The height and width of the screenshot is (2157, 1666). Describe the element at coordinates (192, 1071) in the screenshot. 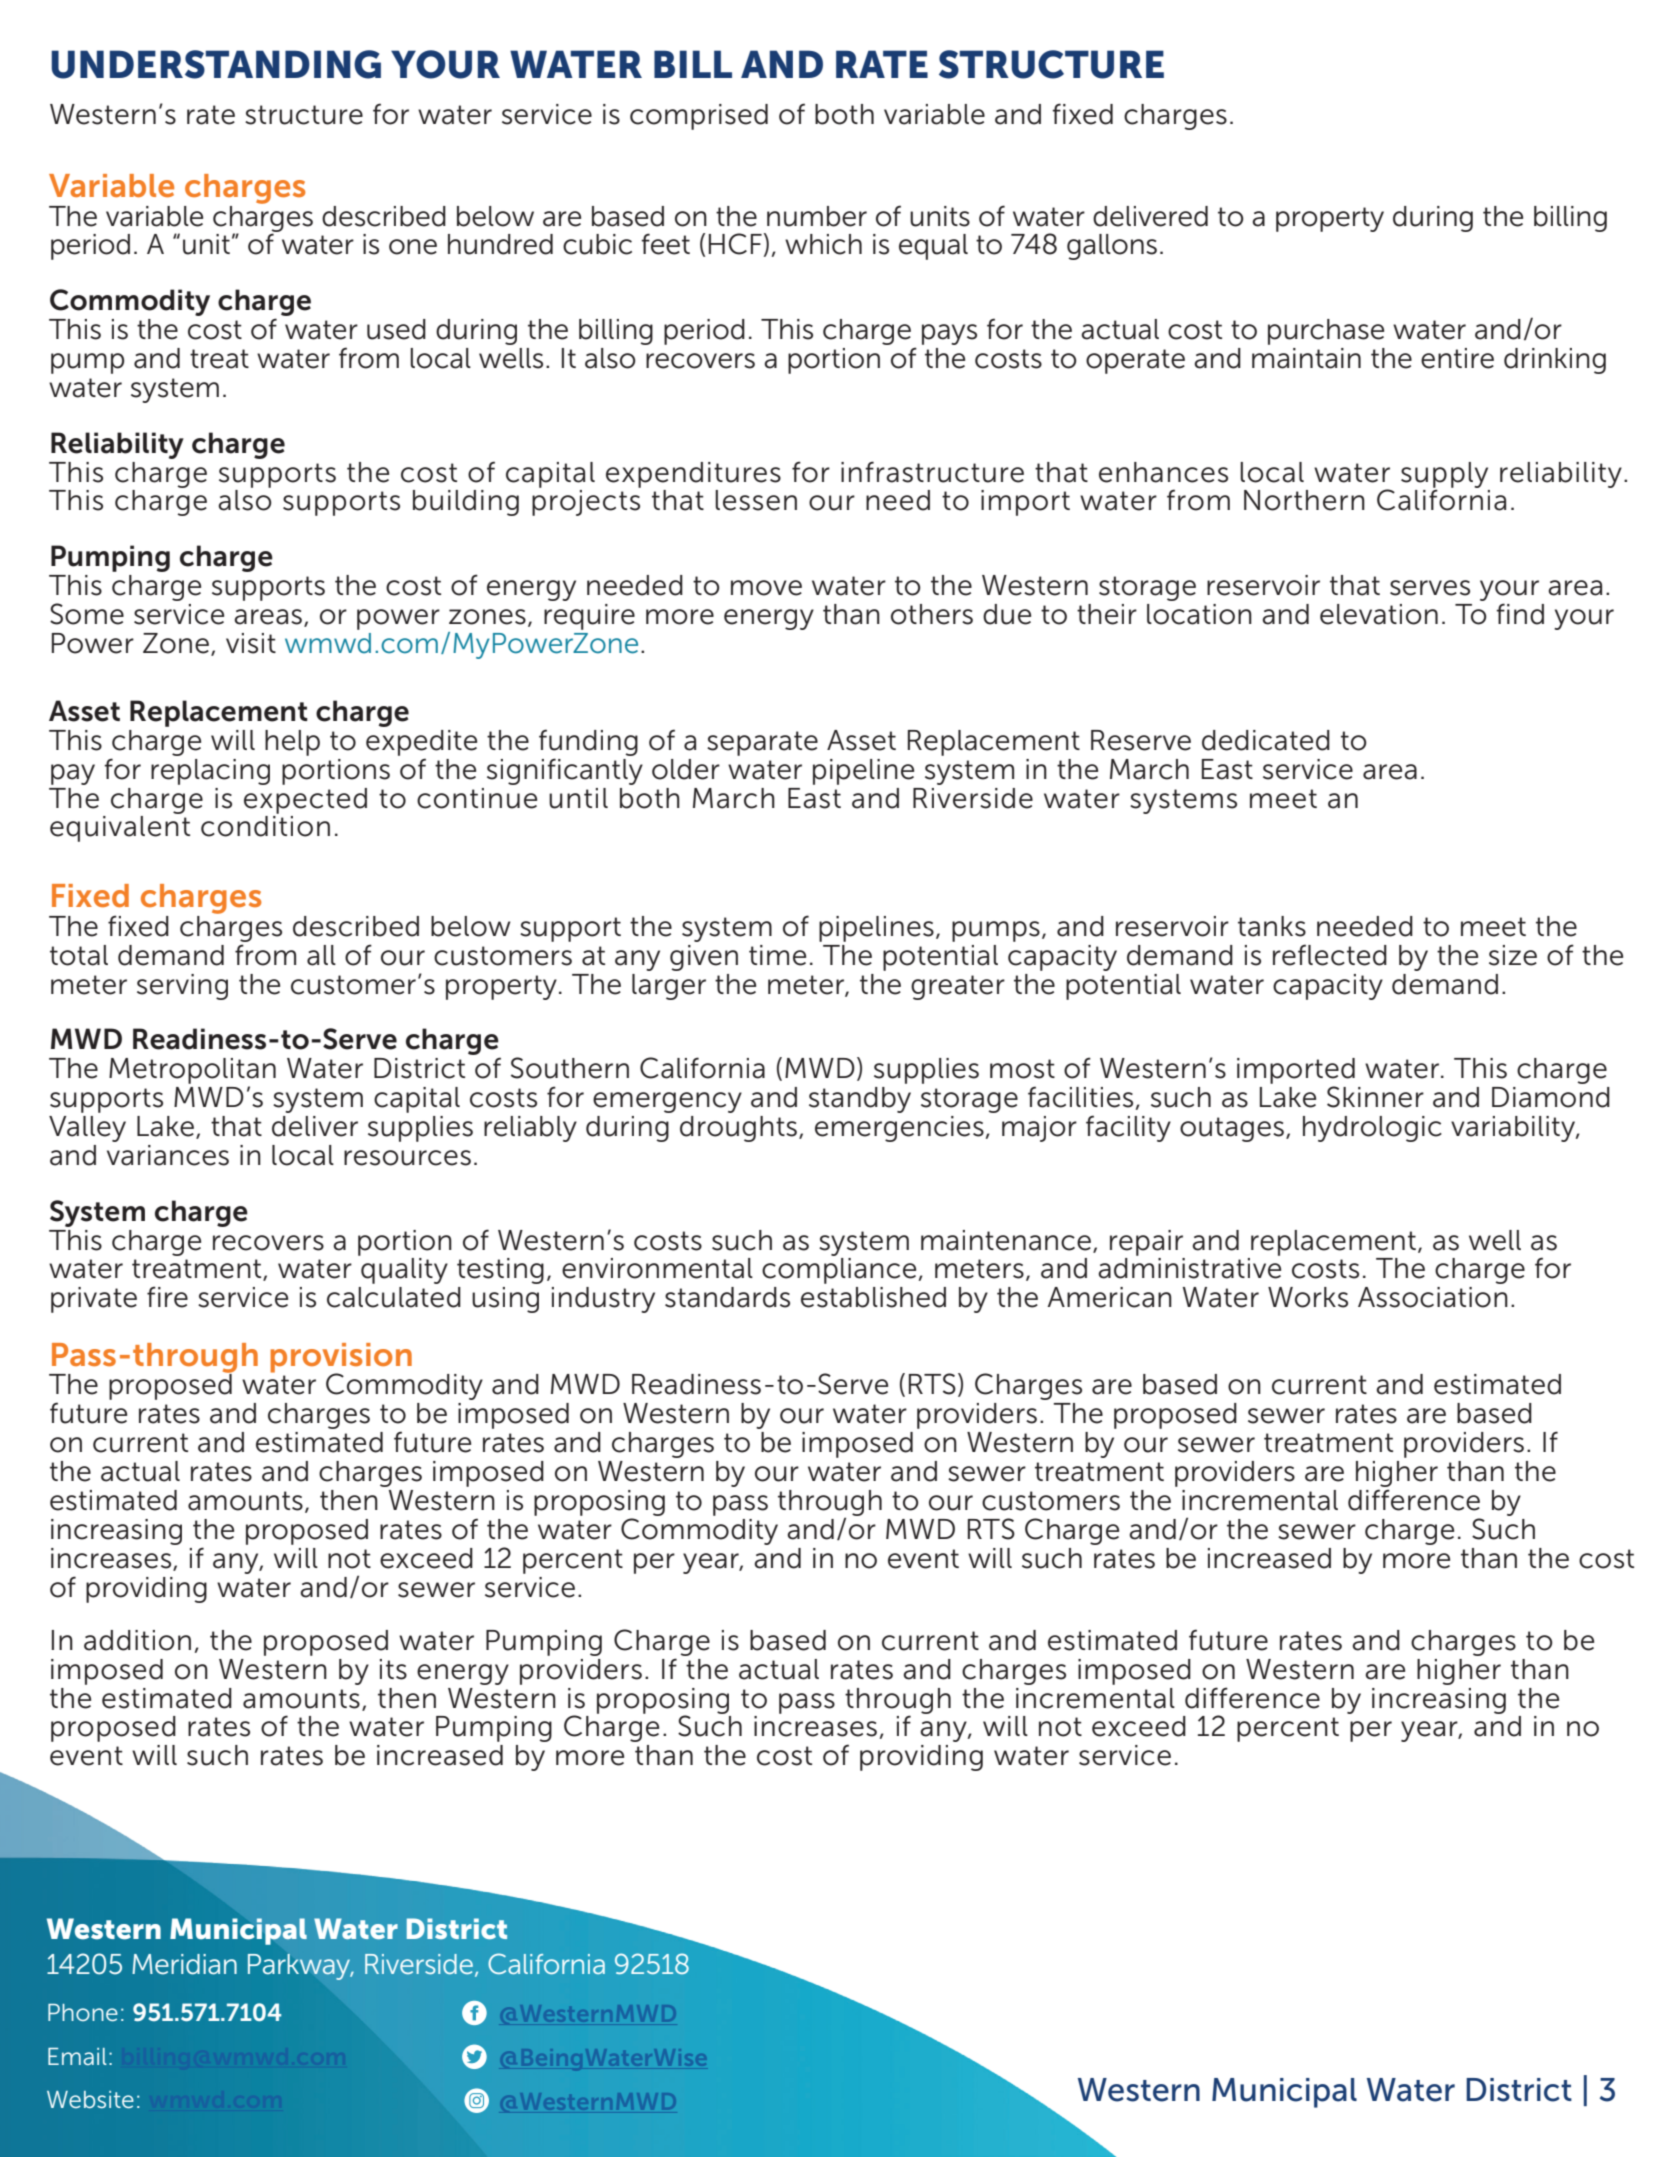

I see `Metropolitan` at that location.
